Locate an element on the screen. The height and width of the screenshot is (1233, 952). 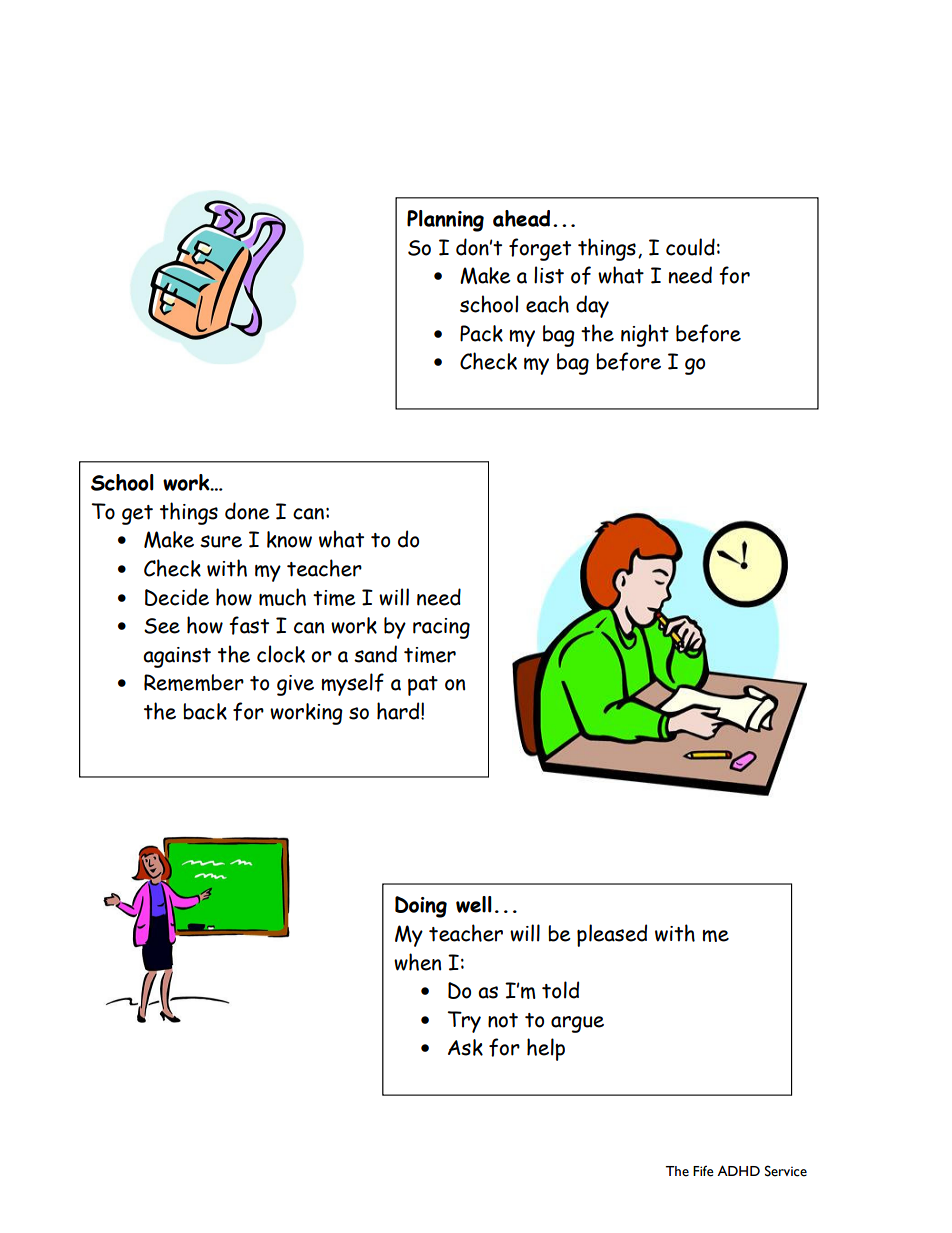
back is located at coordinates (205, 711).
